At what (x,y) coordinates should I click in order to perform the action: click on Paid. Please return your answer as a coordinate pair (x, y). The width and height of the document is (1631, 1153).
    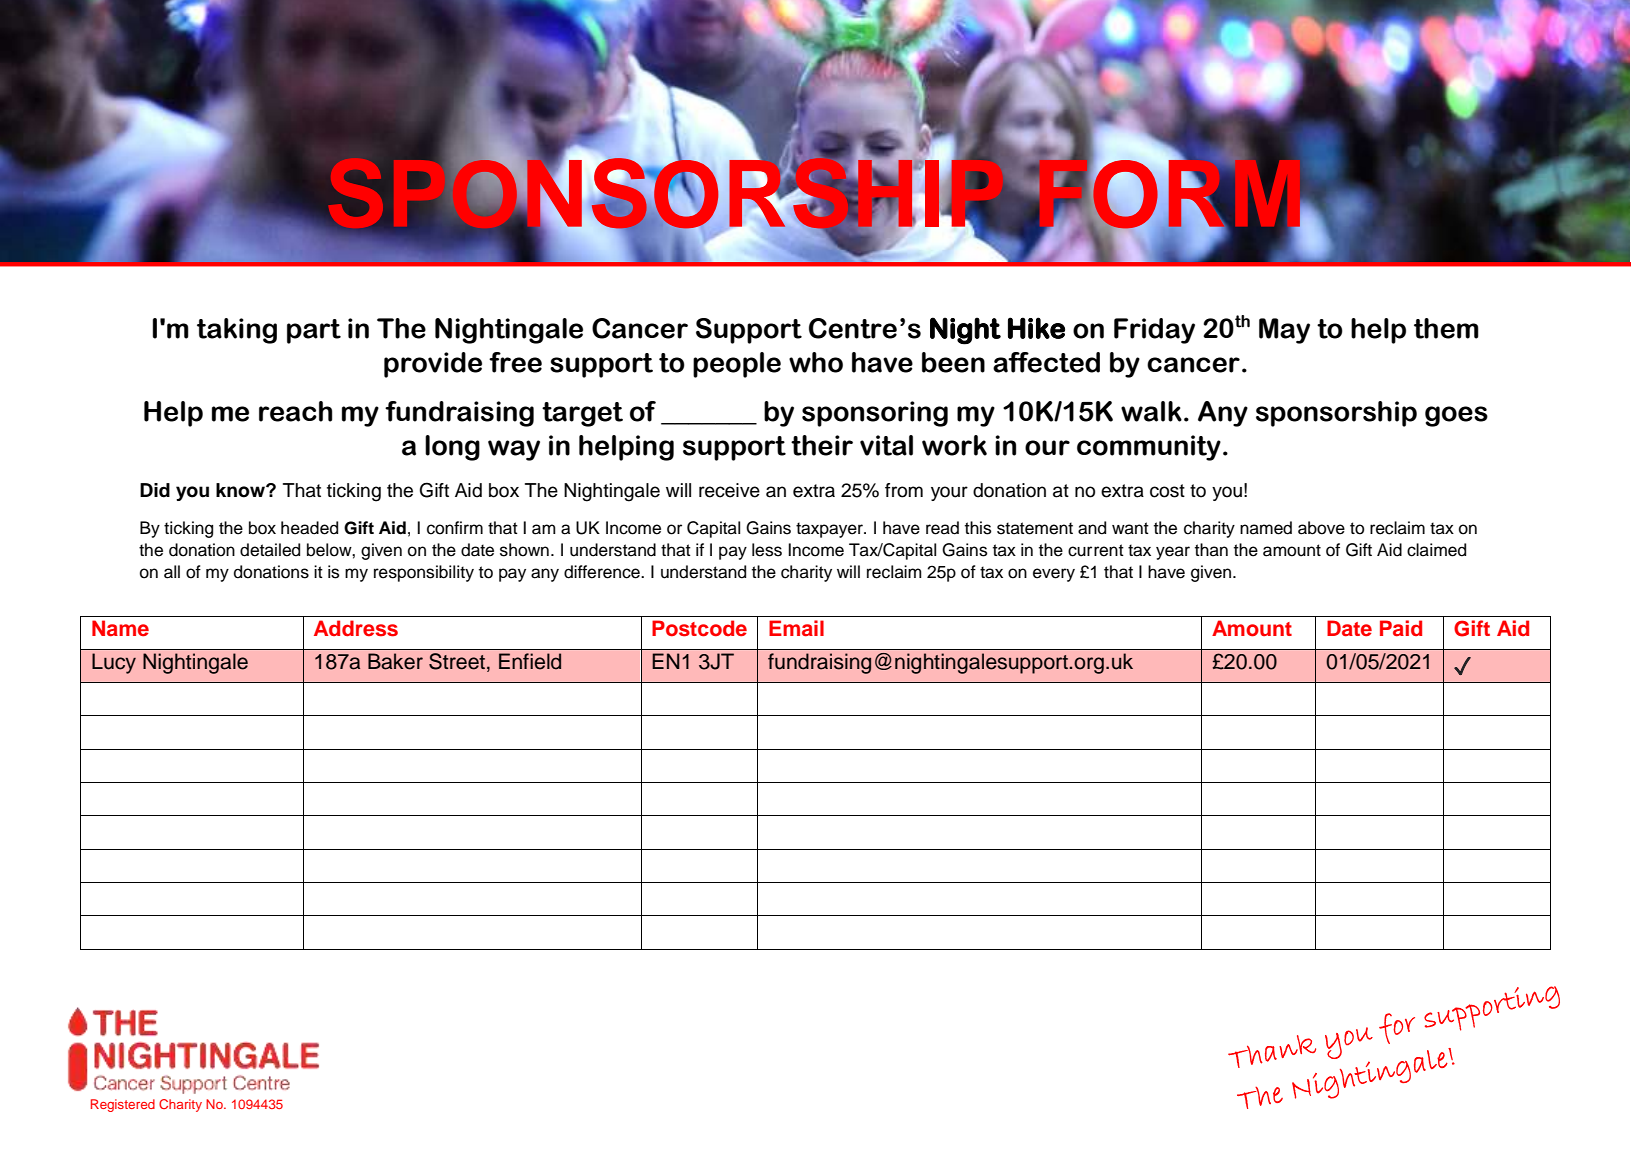
    Looking at the image, I should click on (1401, 628).
